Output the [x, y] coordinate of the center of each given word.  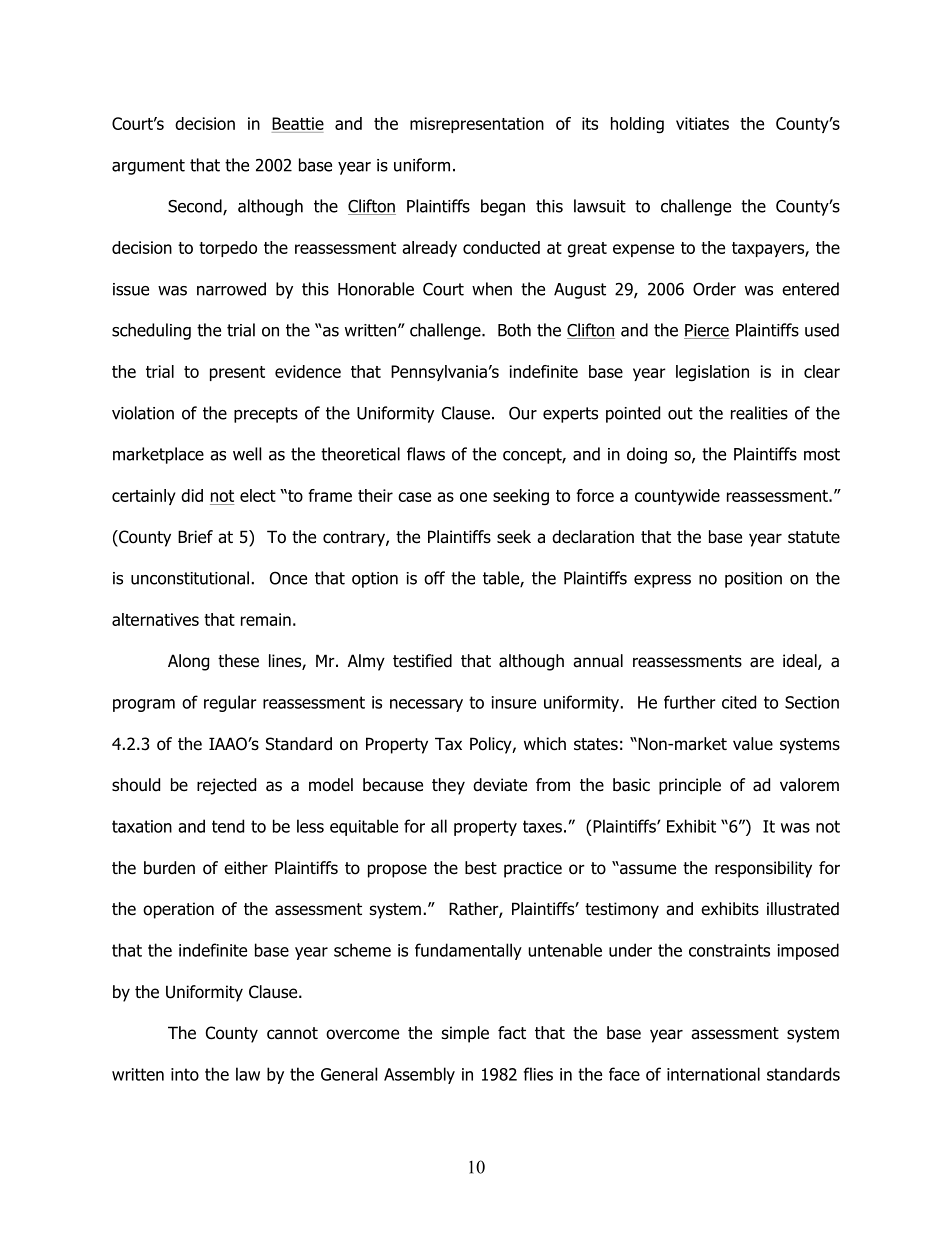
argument [148, 167]
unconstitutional [190, 578]
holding [637, 125]
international [713, 1074]
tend [228, 826]
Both [514, 330]
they [448, 786]
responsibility [763, 869]
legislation [712, 373]
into [185, 1074]
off [434, 578]
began [503, 207]
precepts [266, 415]
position [753, 580]
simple [465, 1034]
